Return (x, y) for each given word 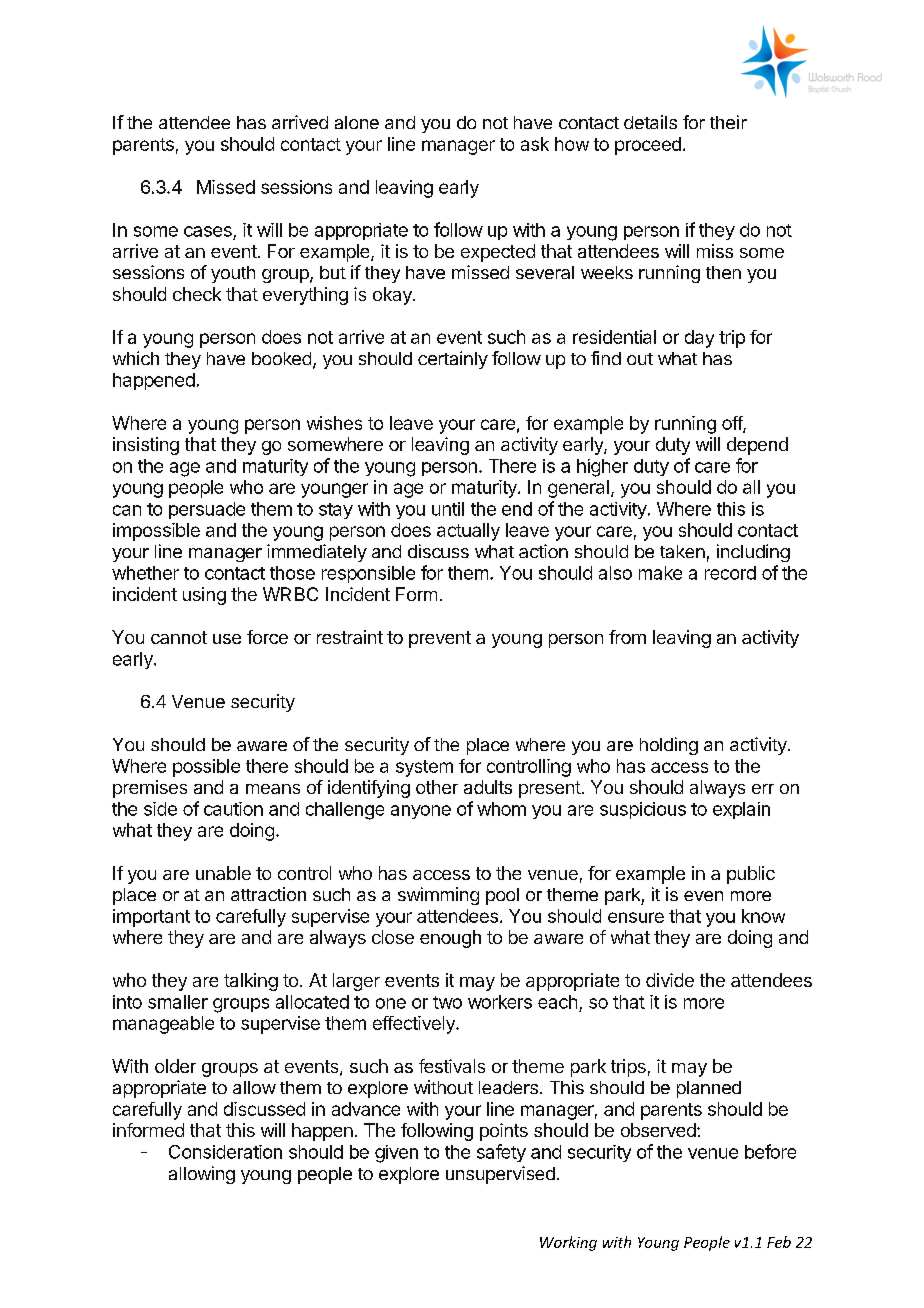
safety (501, 1153)
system (424, 768)
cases (208, 231)
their (728, 122)
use (227, 639)
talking (251, 982)
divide (670, 980)
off (733, 424)
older (175, 1066)
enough (450, 939)
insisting (146, 446)
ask (535, 144)
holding (669, 746)
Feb (779, 1242)
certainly (453, 360)
